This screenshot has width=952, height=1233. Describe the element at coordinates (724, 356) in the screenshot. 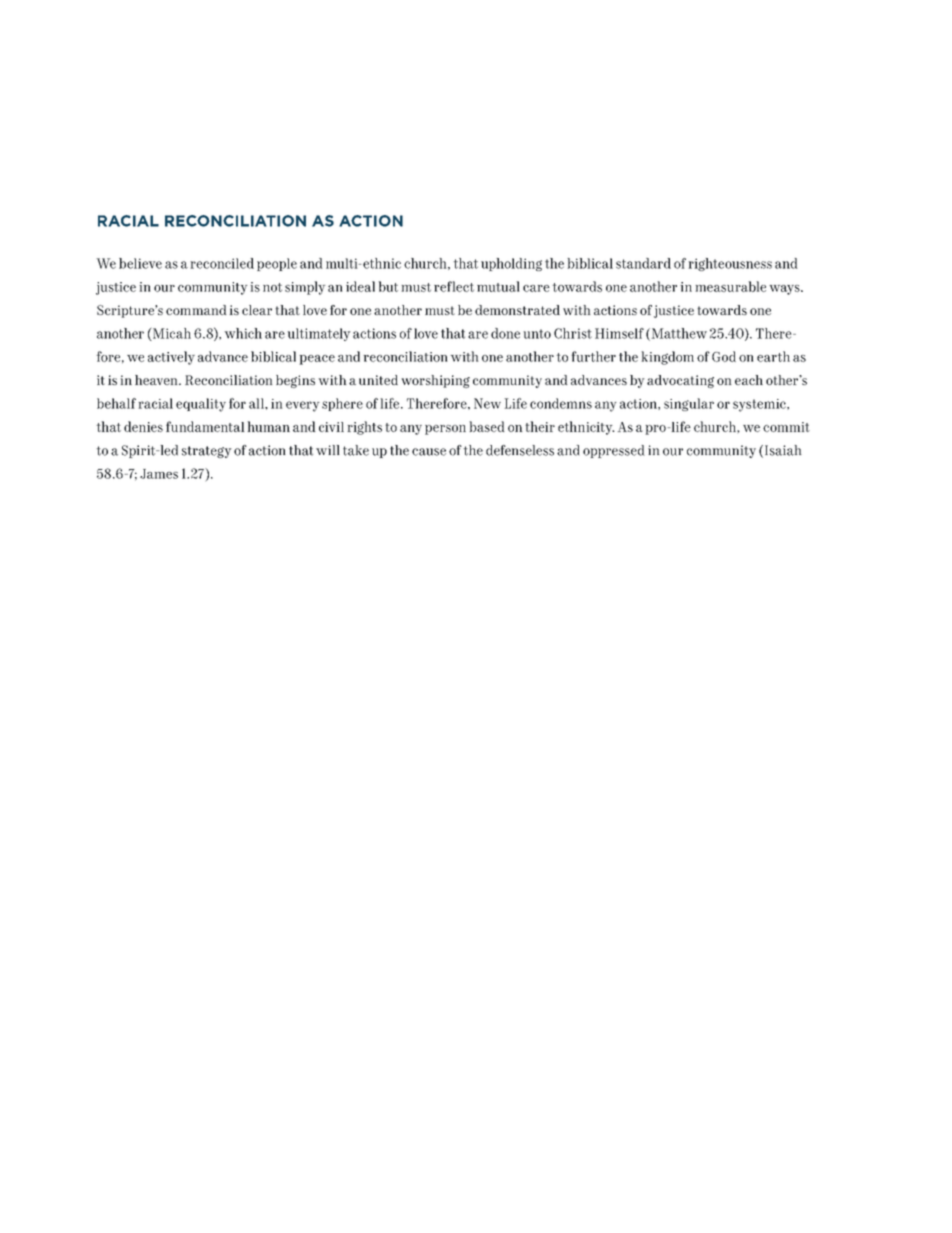

I see `God` at that location.
